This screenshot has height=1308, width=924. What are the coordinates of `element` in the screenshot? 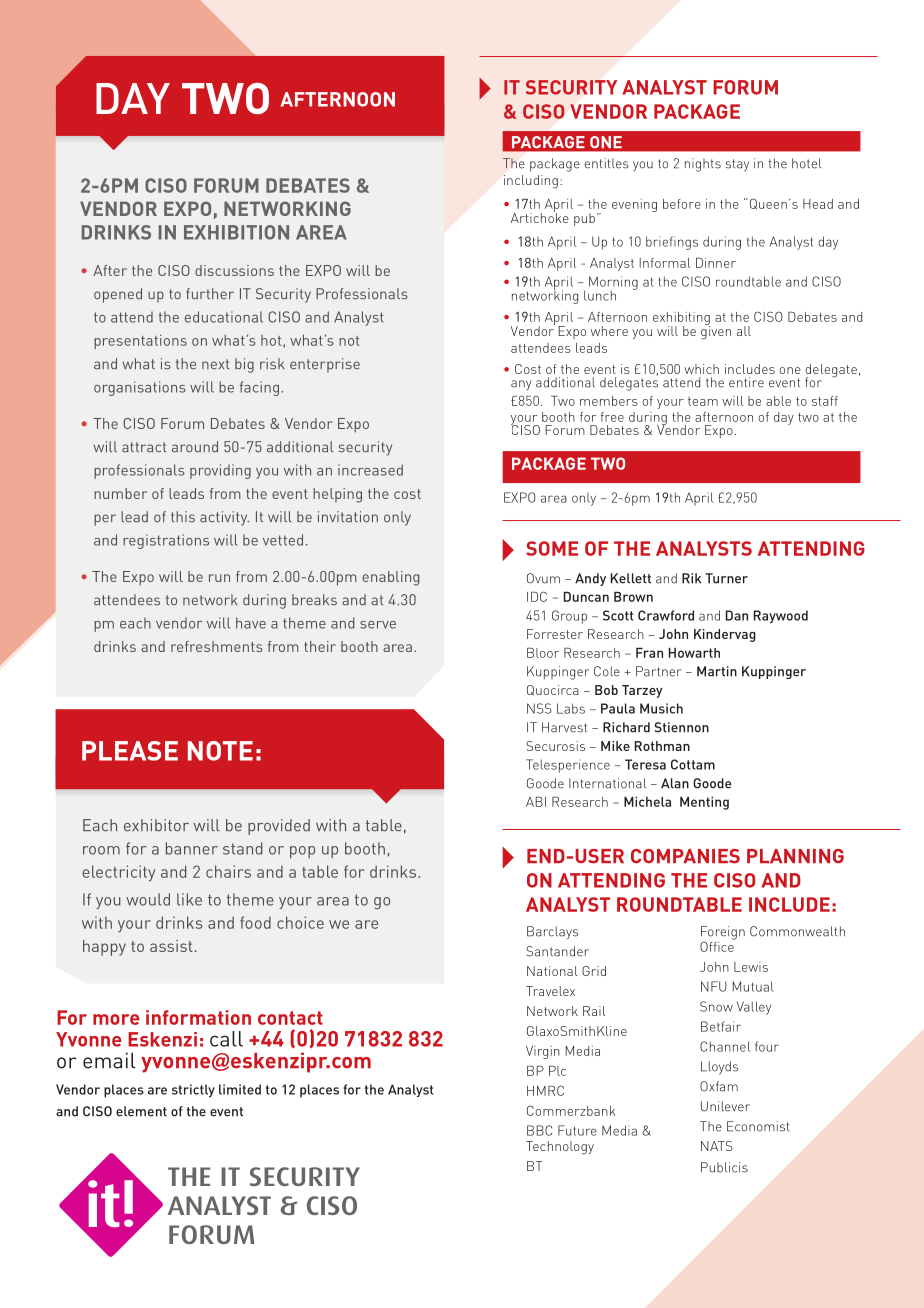 It's located at (141, 1111).
